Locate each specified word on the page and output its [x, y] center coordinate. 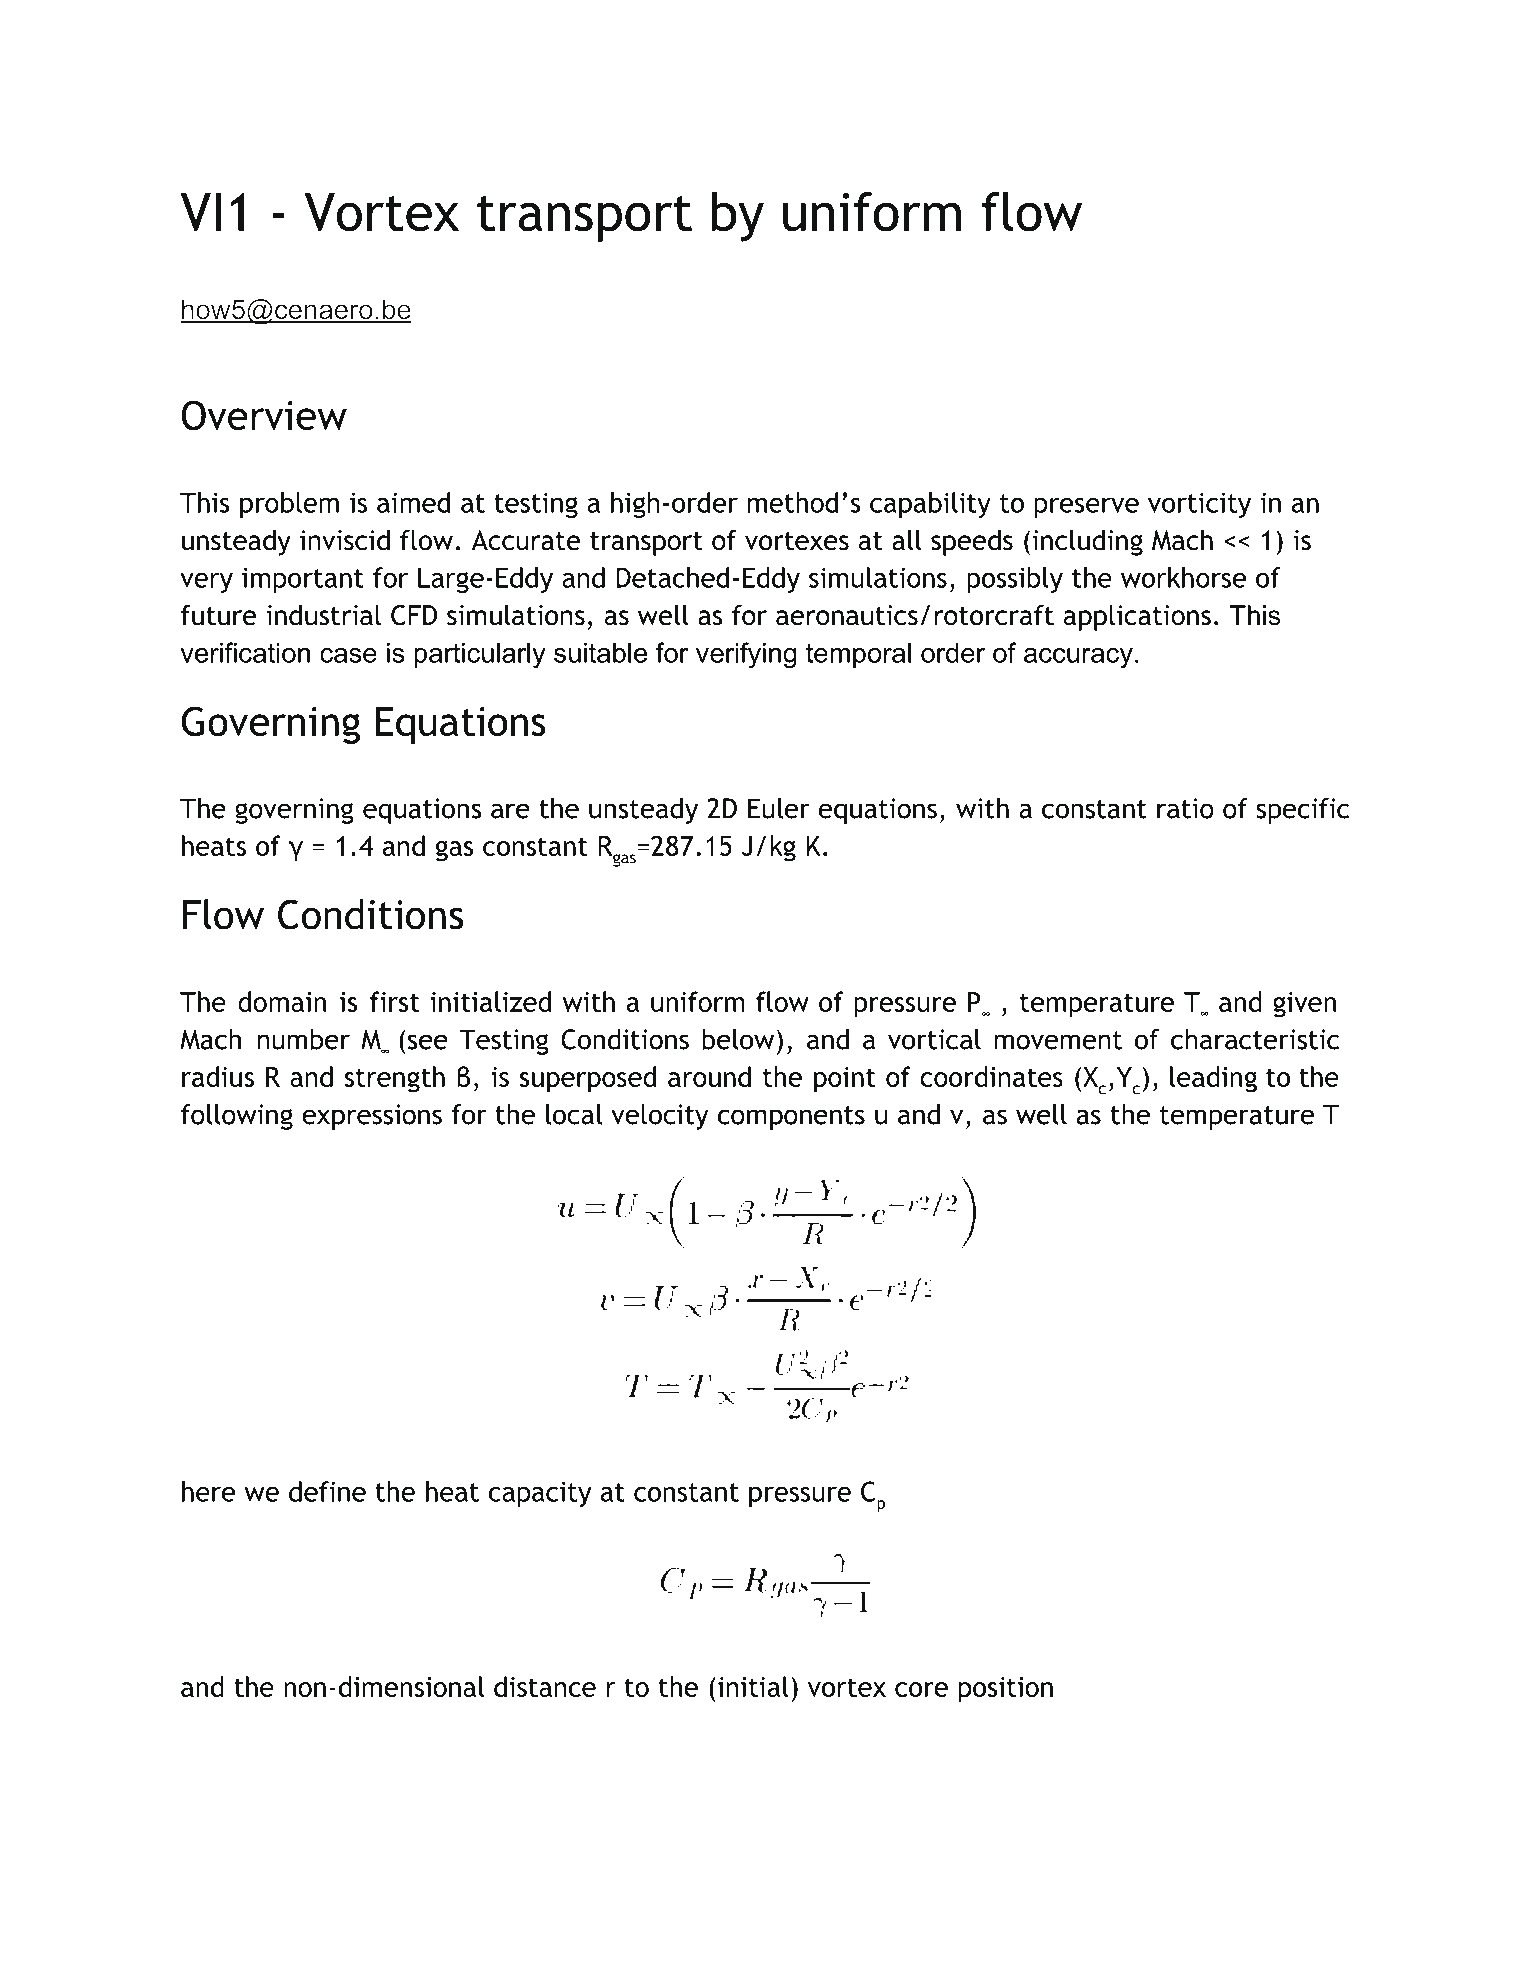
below [738, 1039]
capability [930, 505]
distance [545, 1686]
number [304, 1039]
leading [1213, 1079]
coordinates [991, 1076]
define [327, 1491]
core [921, 1689]
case [348, 655]
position [1006, 1690]
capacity [540, 1494]
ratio [1185, 808]
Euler [779, 808]
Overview [264, 415]
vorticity [1199, 505]
